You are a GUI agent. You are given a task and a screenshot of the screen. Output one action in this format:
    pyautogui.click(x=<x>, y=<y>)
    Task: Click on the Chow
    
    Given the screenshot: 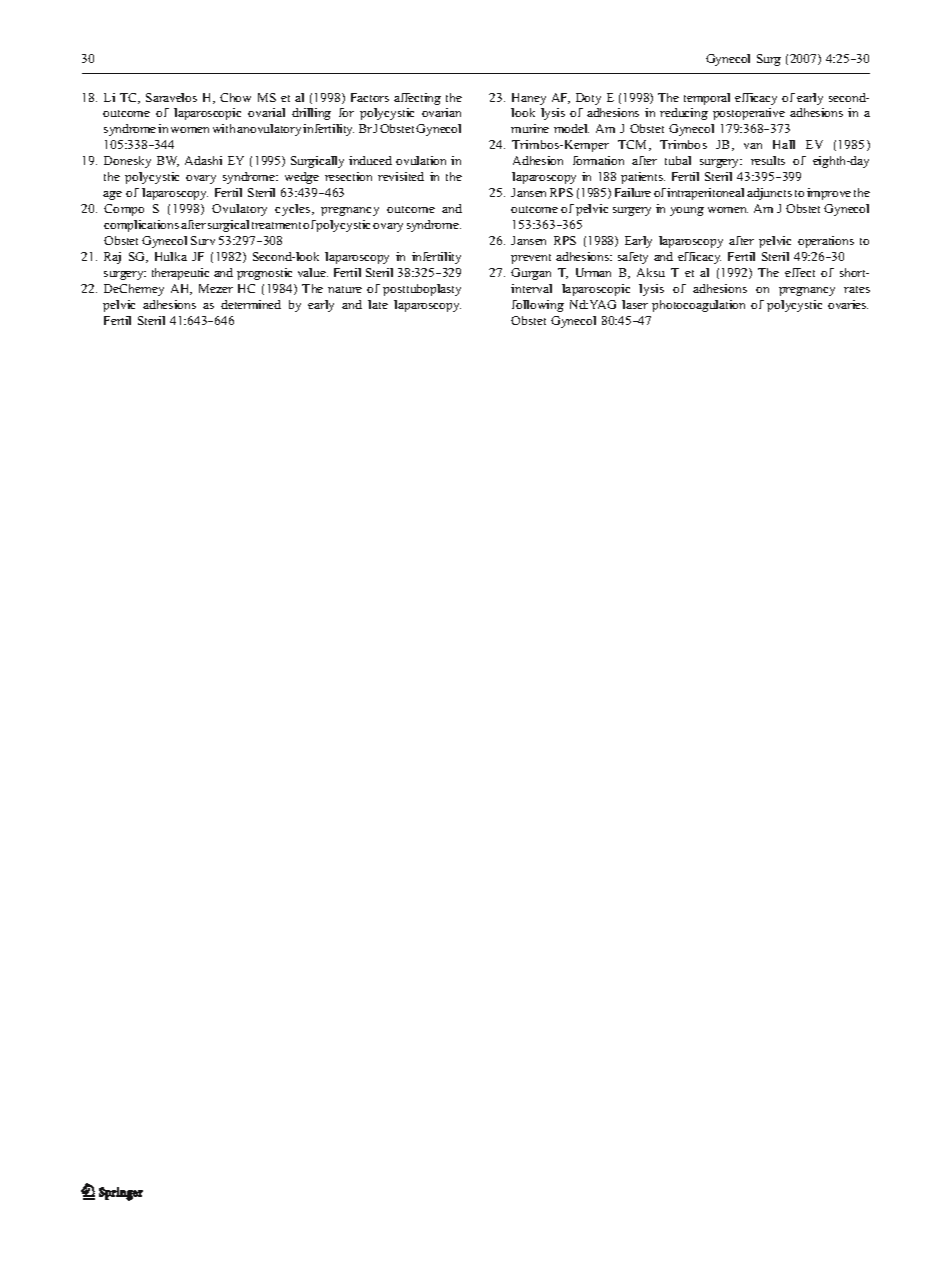 What is the action you would take?
    pyautogui.click(x=235, y=97)
